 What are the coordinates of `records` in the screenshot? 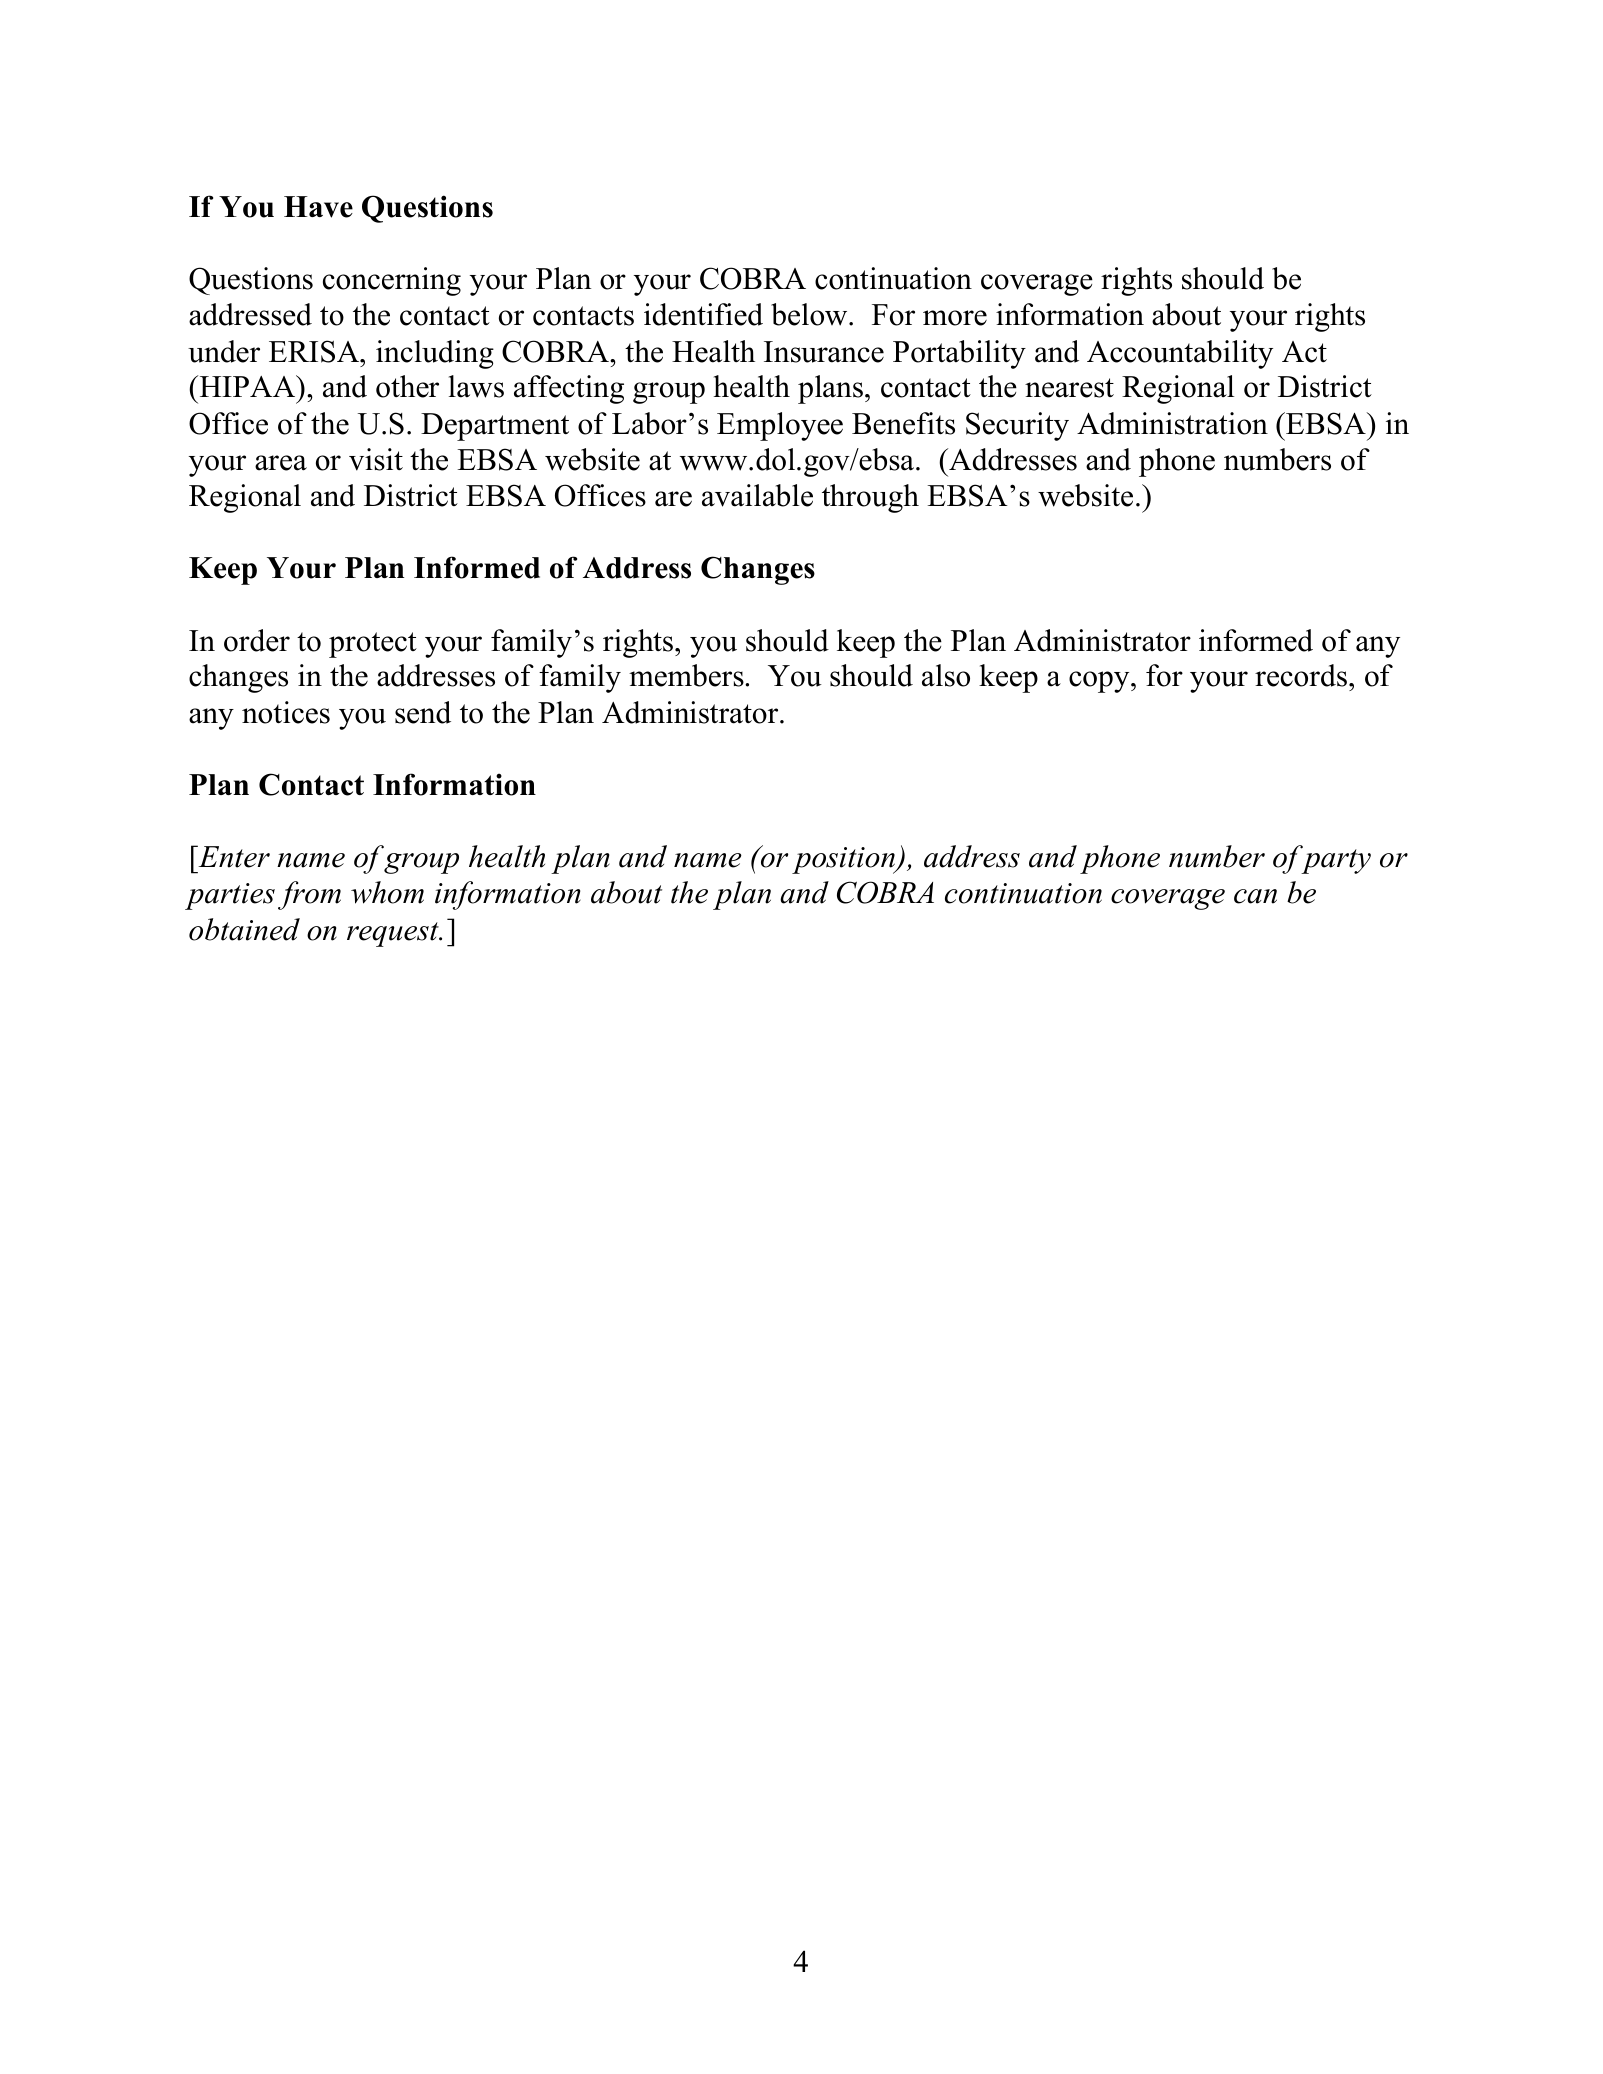 It's located at (1301, 675).
